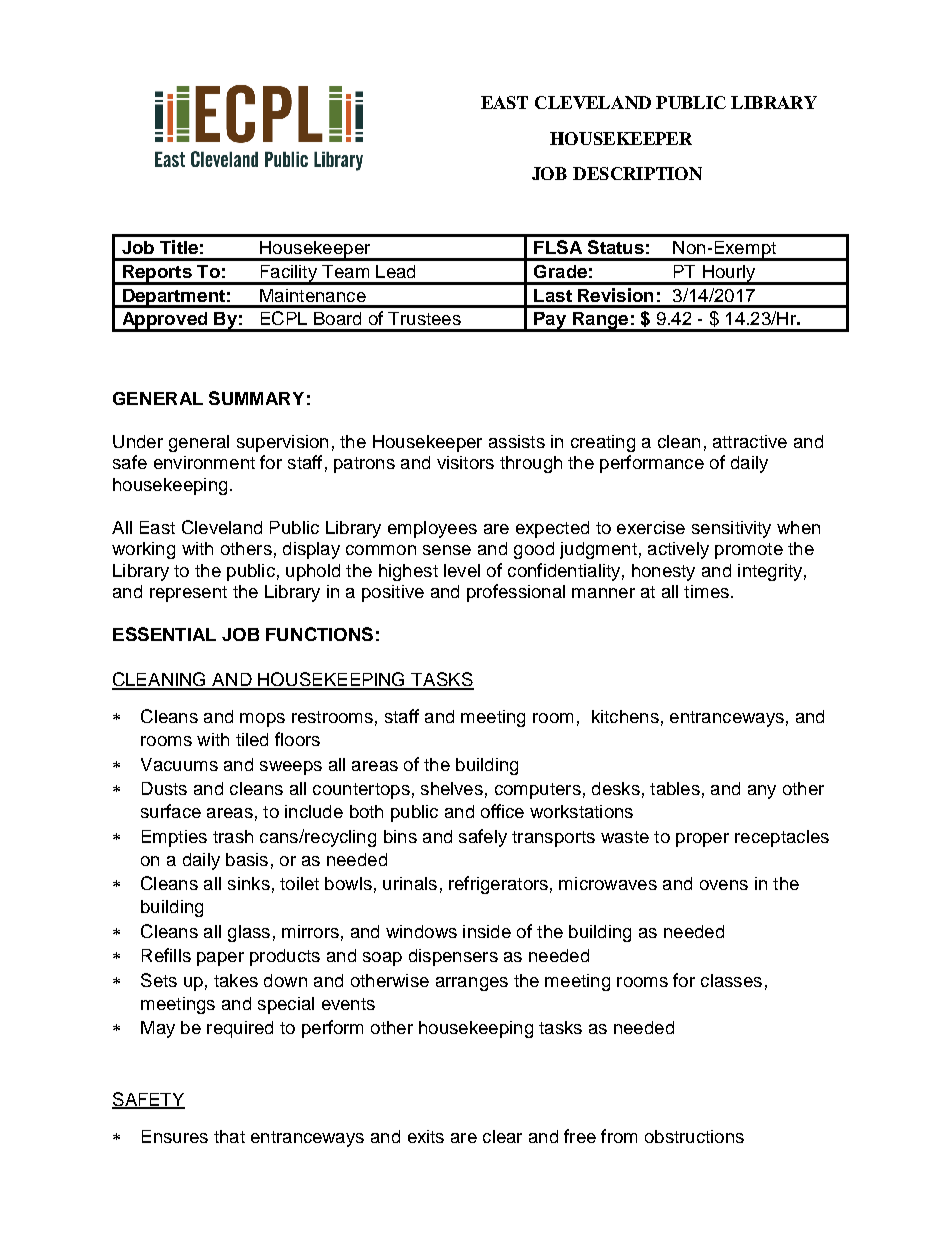 This image has height=1233, width=952. Describe the element at coordinates (229, 1136) in the image. I see `that` at that location.
